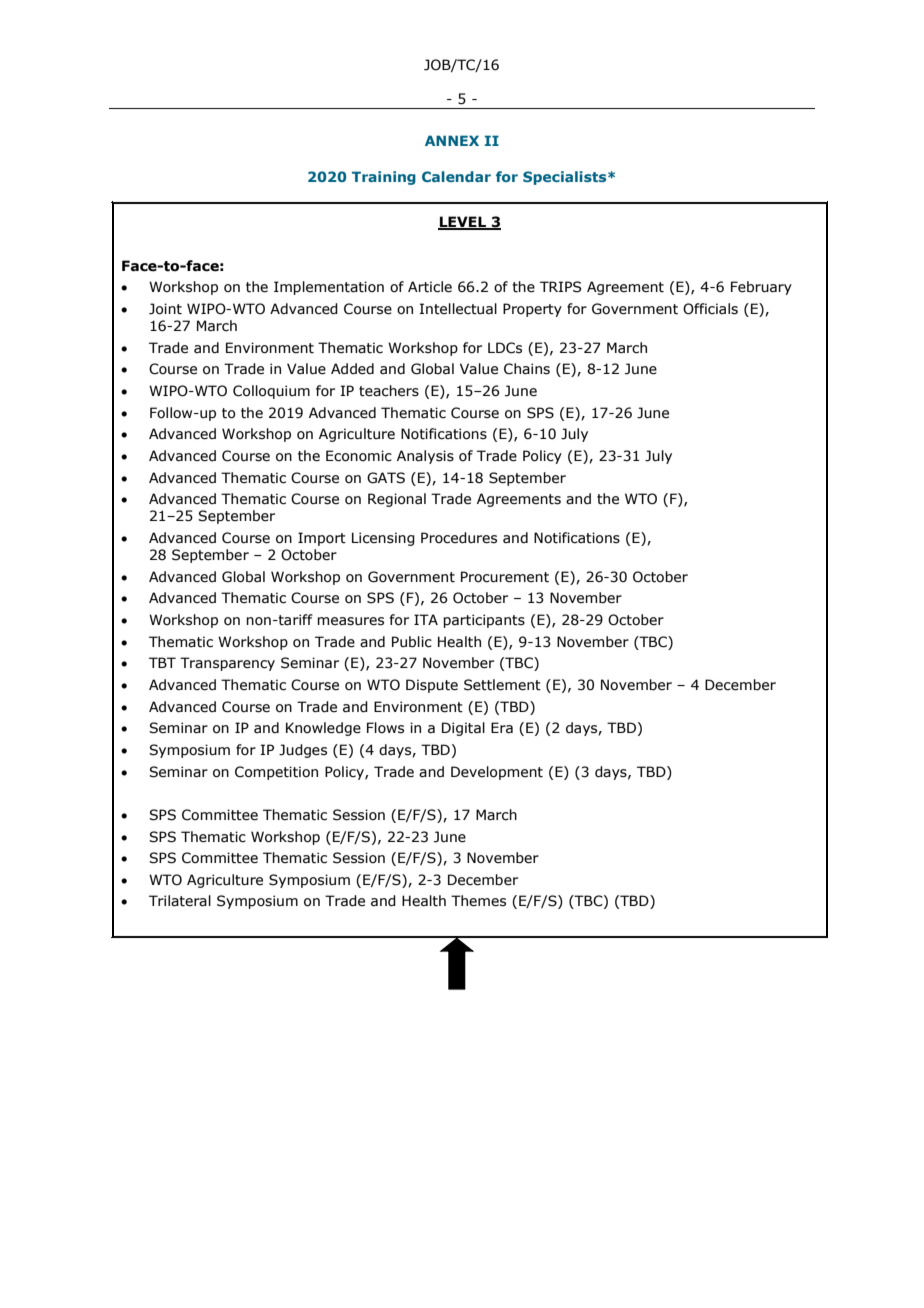 This document has height=1308, width=924. I want to click on Training, so click(384, 178).
